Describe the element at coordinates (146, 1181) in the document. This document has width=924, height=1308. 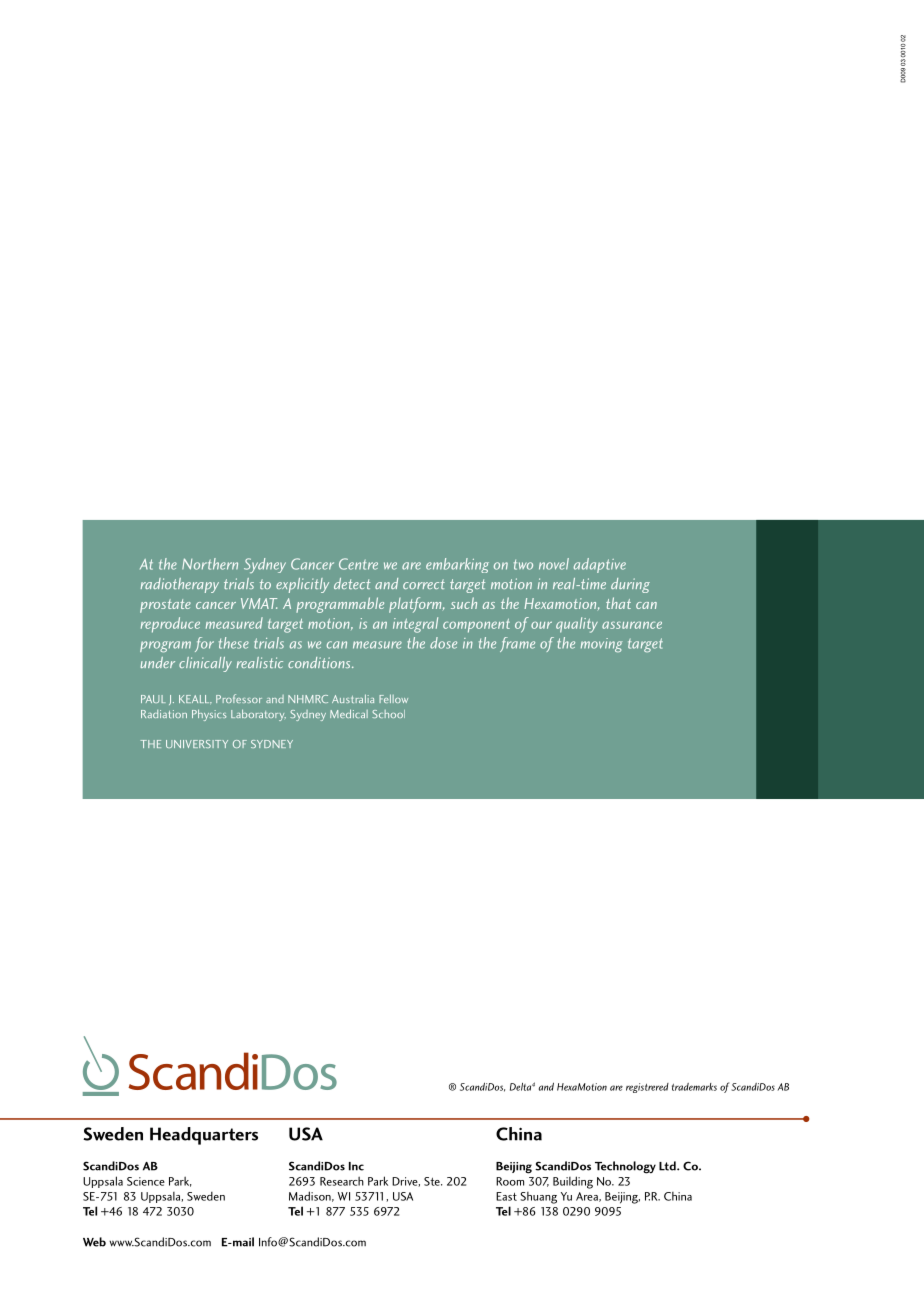
I see `Science` at that location.
